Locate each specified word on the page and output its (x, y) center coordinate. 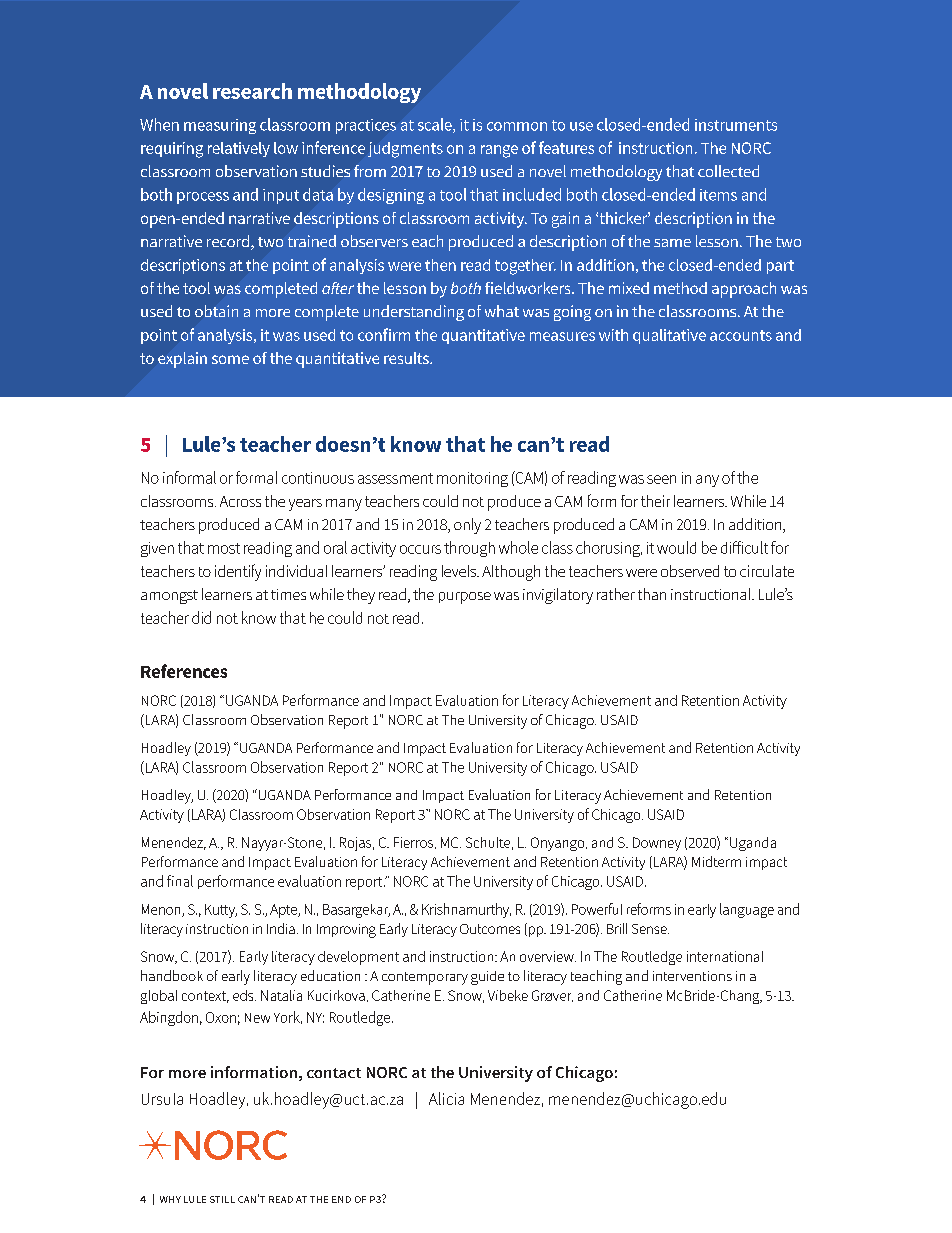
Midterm (716, 861)
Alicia (446, 1098)
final (180, 881)
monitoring (472, 479)
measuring (220, 126)
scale (436, 125)
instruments (736, 125)
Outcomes (490, 929)
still (222, 1199)
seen (661, 479)
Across (240, 501)
